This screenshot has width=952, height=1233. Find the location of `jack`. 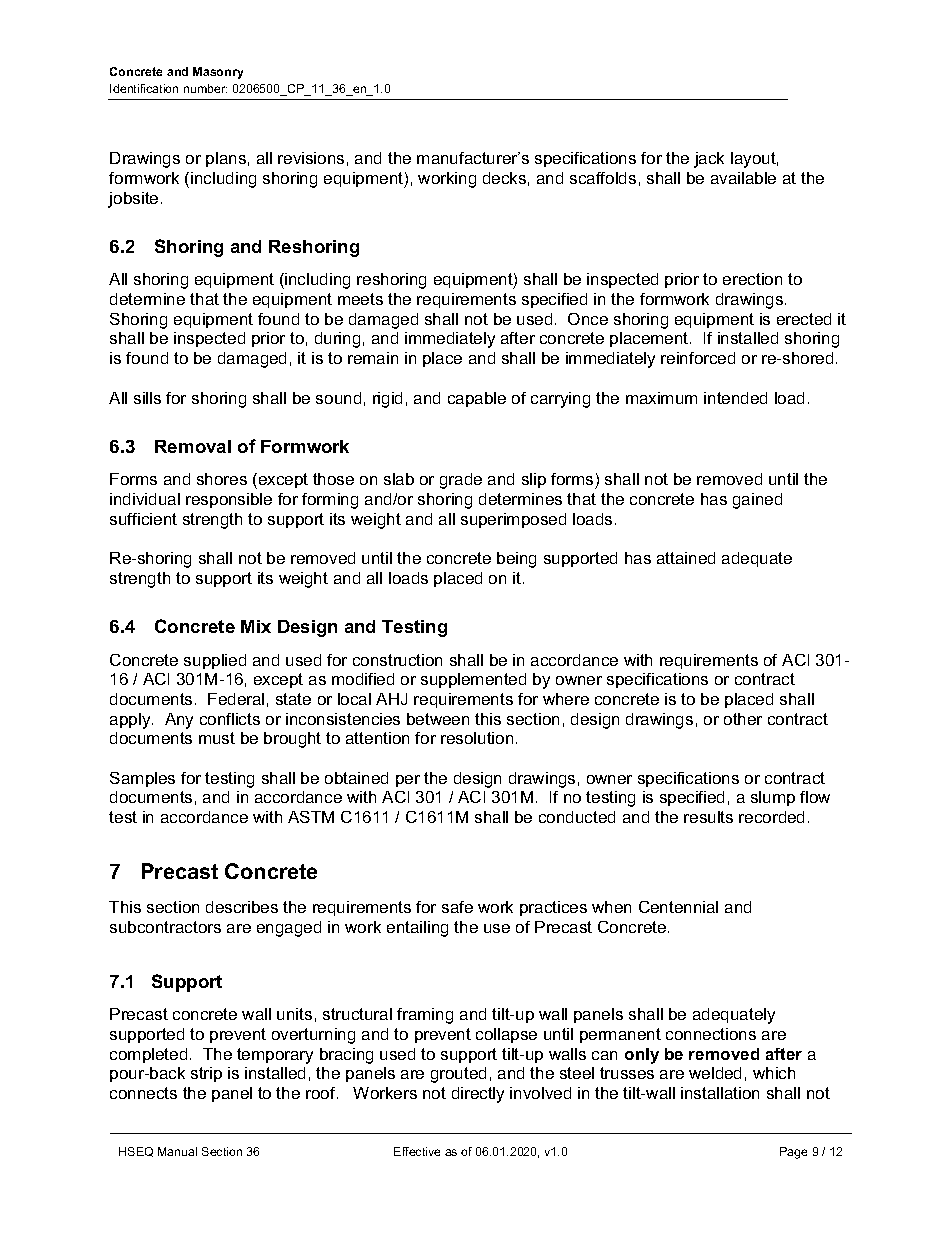

jack is located at coordinates (709, 160).
